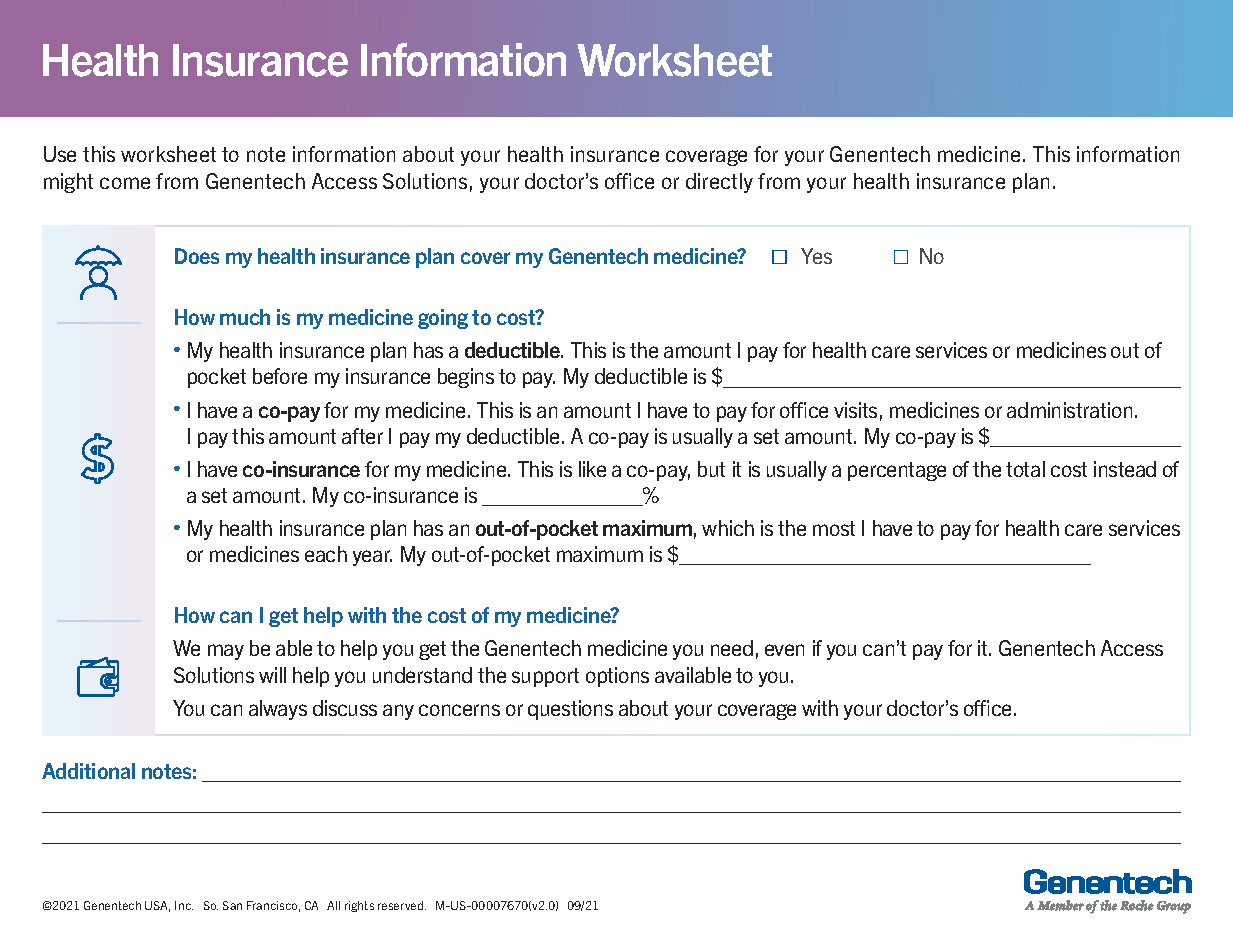  I want to click on which, so click(728, 528).
